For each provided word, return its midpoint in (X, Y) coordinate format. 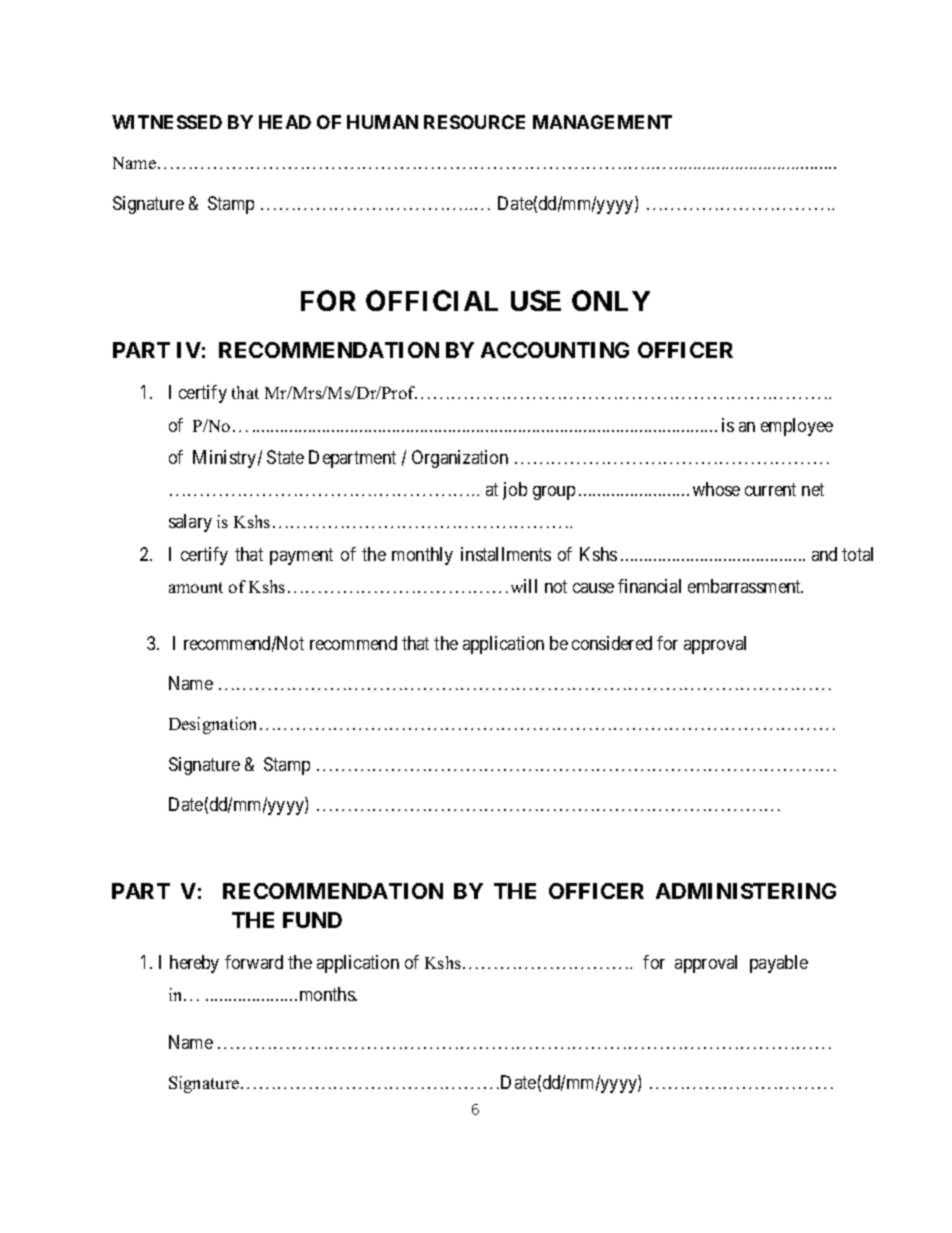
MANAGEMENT (602, 122)
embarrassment (745, 586)
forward (254, 962)
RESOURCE (474, 122)
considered (612, 643)
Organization (460, 459)
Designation (215, 725)
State (285, 457)
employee (797, 427)
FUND (312, 920)
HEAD (285, 122)
